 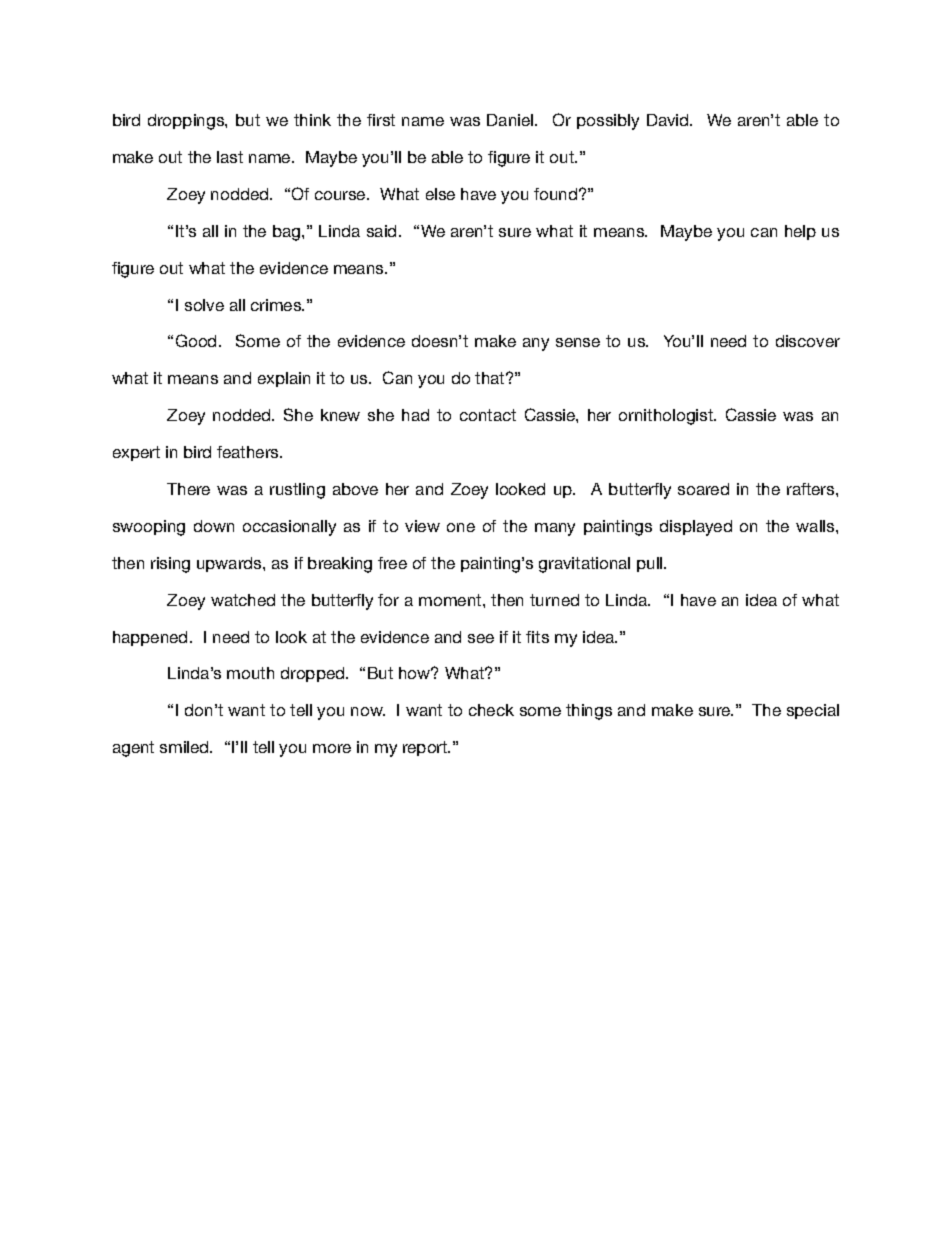 I want to click on David, so click(x=669, y=120).
